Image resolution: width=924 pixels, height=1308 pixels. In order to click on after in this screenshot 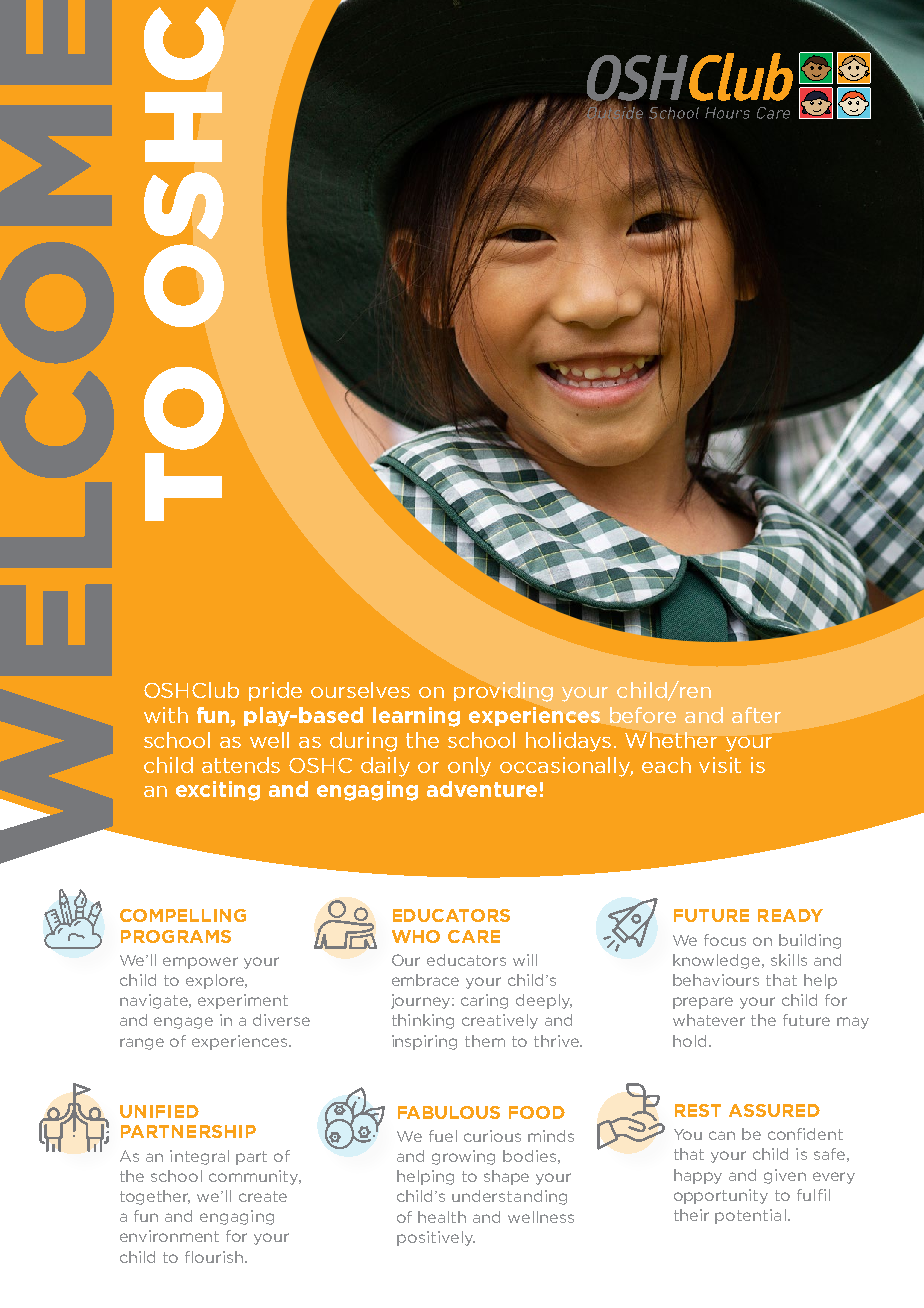, I will do `click(756, 715)`.
